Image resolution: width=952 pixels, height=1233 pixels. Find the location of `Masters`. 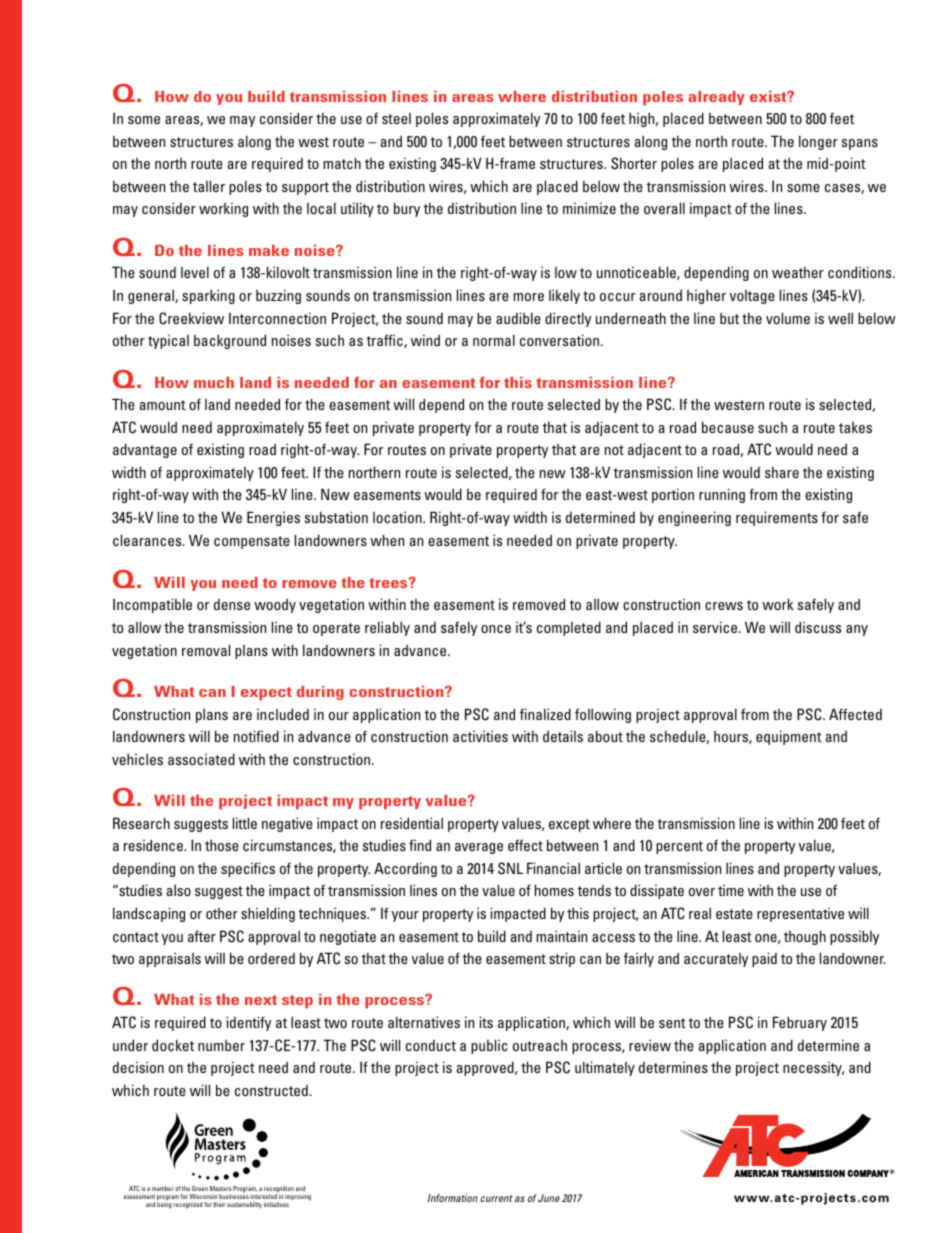

Masters is located at coordinates (220, 1188).
